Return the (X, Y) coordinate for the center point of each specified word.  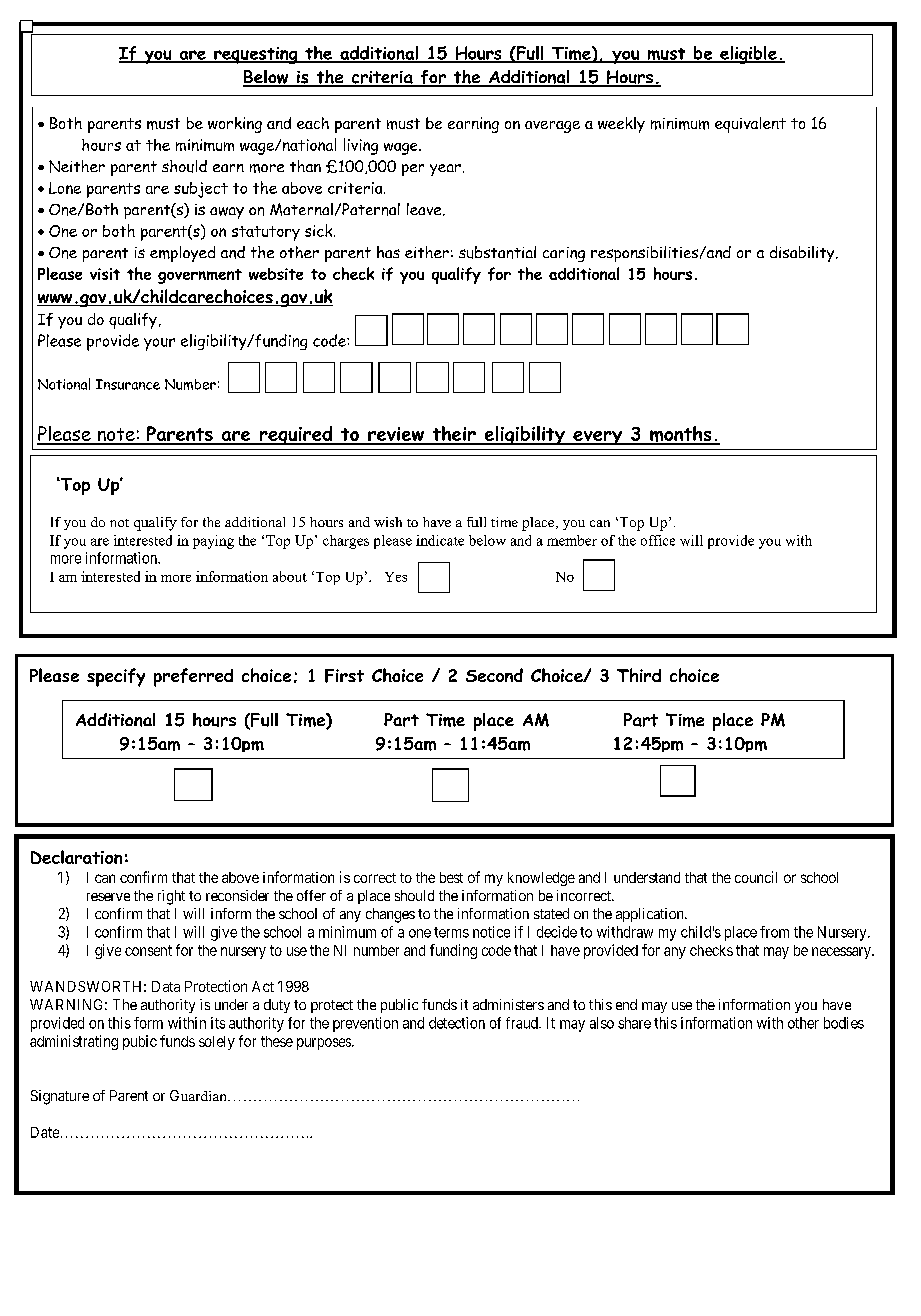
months (681, 435)
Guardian (199, 1095)
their (454, 435)
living (361, 146)
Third (639, 675)
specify (116, 677)
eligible (748, 55)
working (235, 125)
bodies (844, 1023)
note (116, 436)
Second (494, 675)
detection (457, 1023)
